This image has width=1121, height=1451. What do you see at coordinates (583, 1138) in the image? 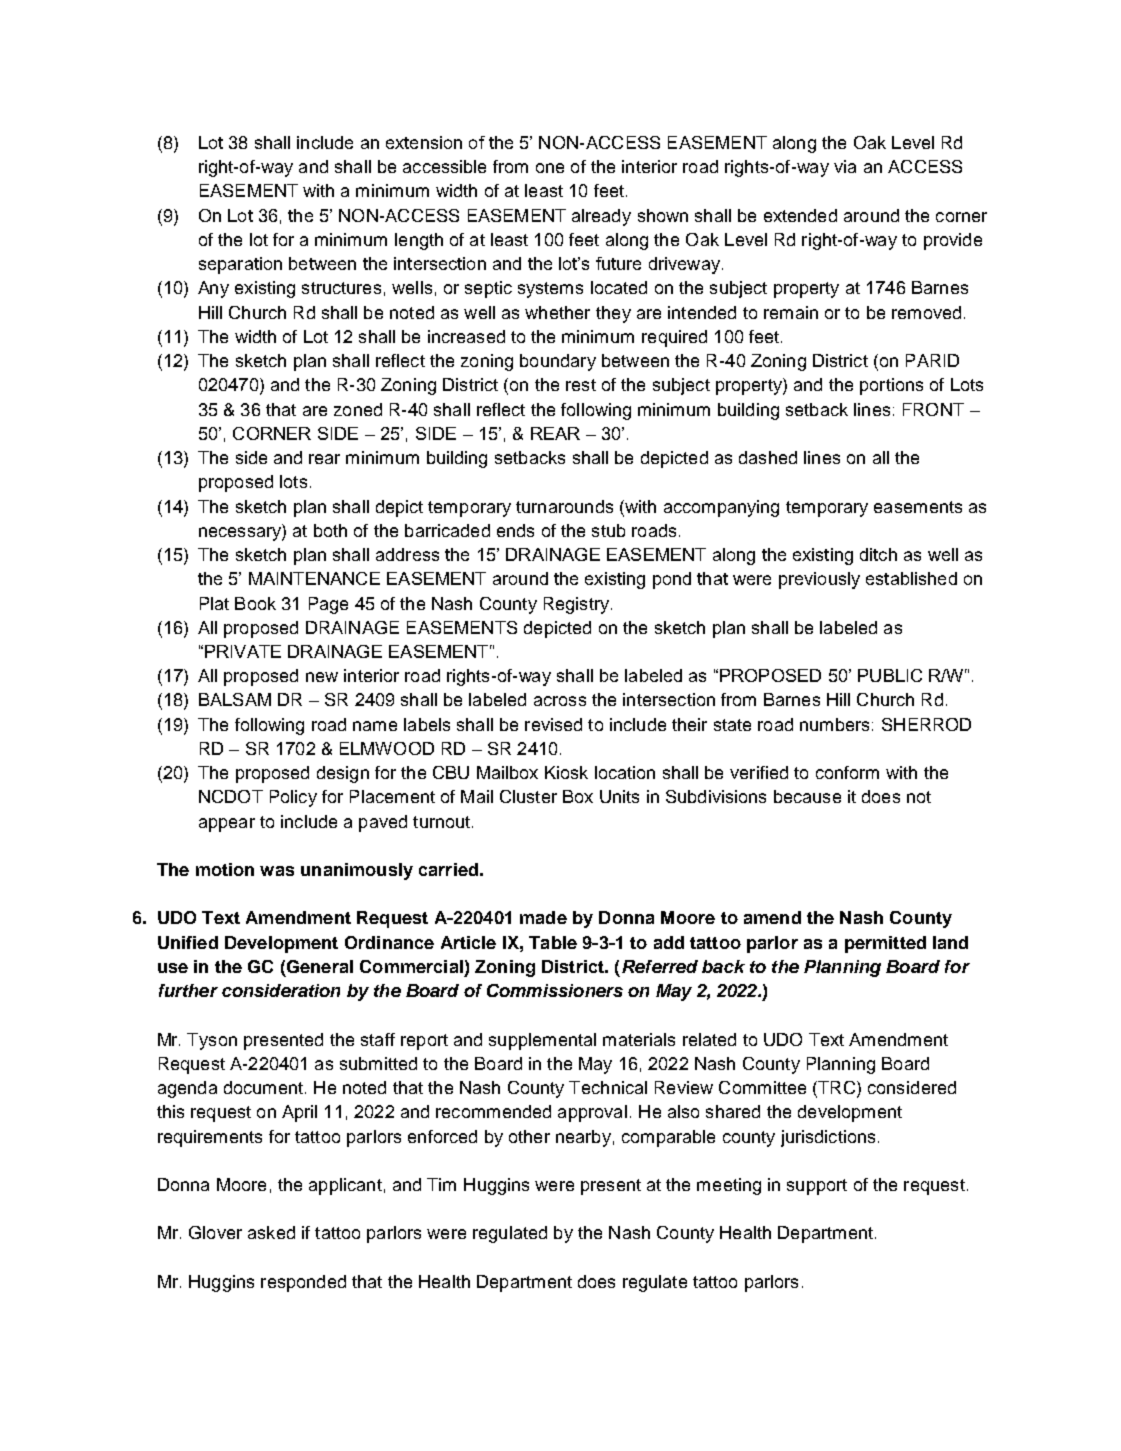
I see `nearby` at bounding box center [583, 1138].
